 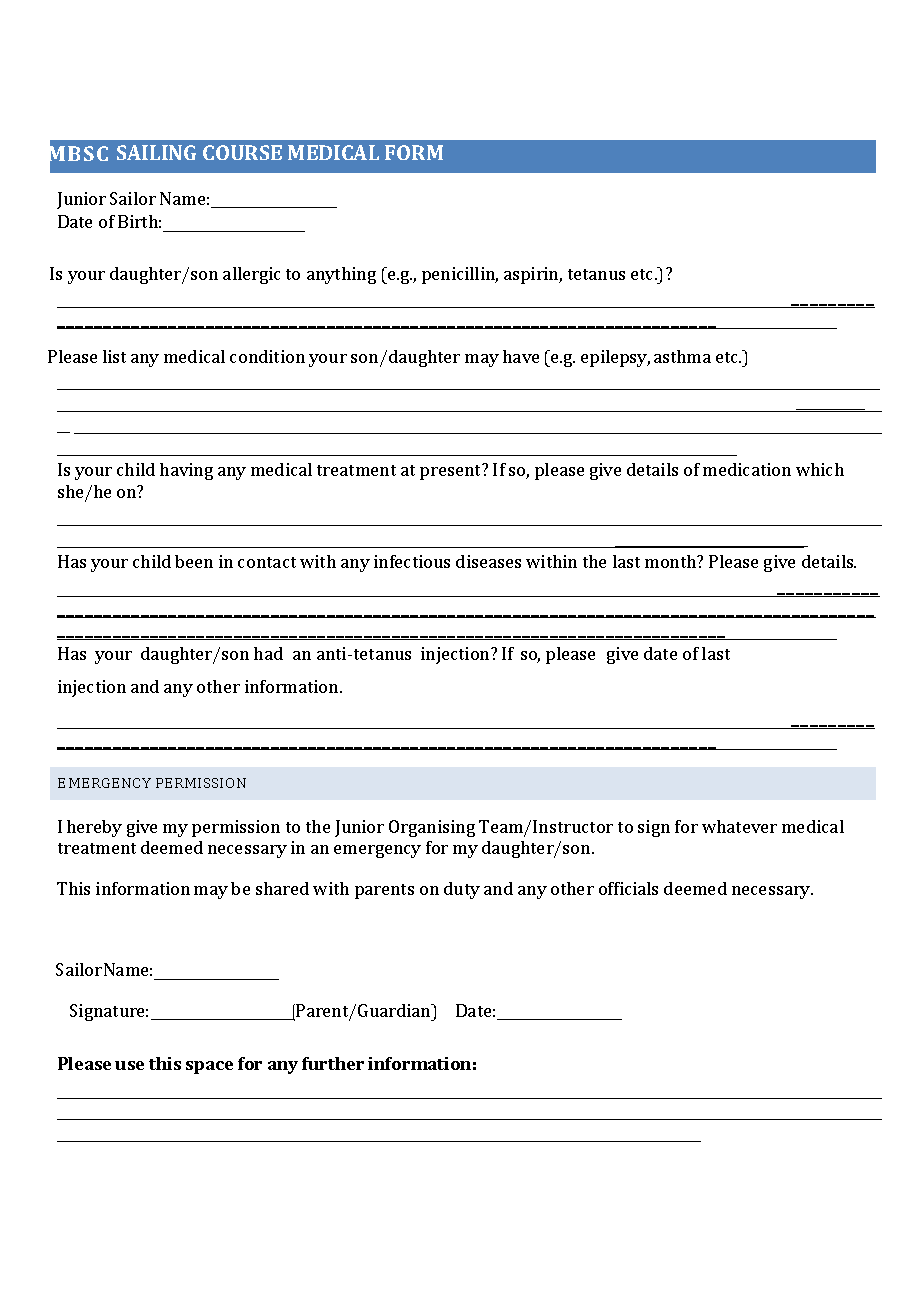 What do you see at coordinates (432, 828) in the image?
I see `Organising` at bounding box center [432, 828].
